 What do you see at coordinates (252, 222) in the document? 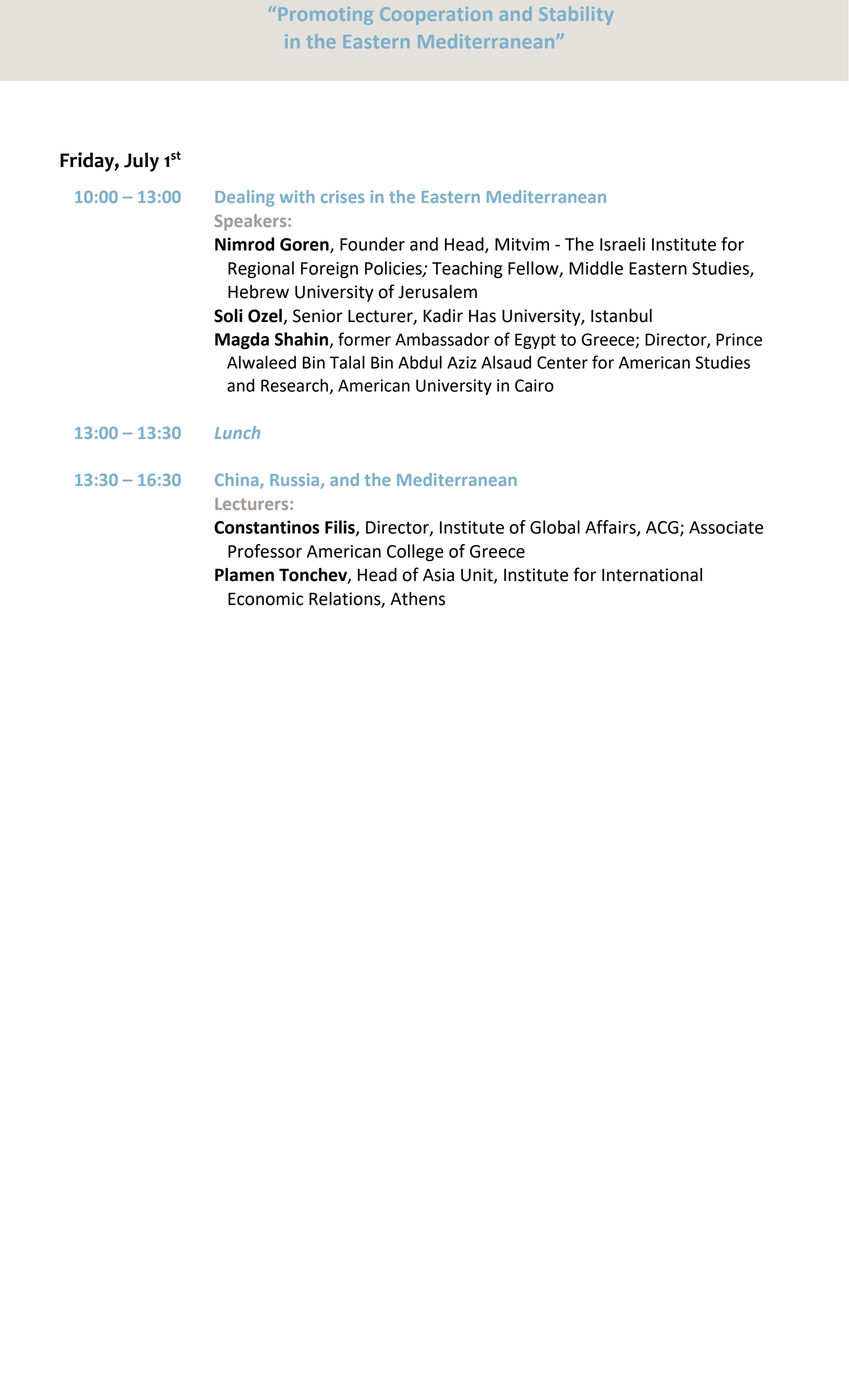
I see `Speakers` at bounding box center [252, 222].
